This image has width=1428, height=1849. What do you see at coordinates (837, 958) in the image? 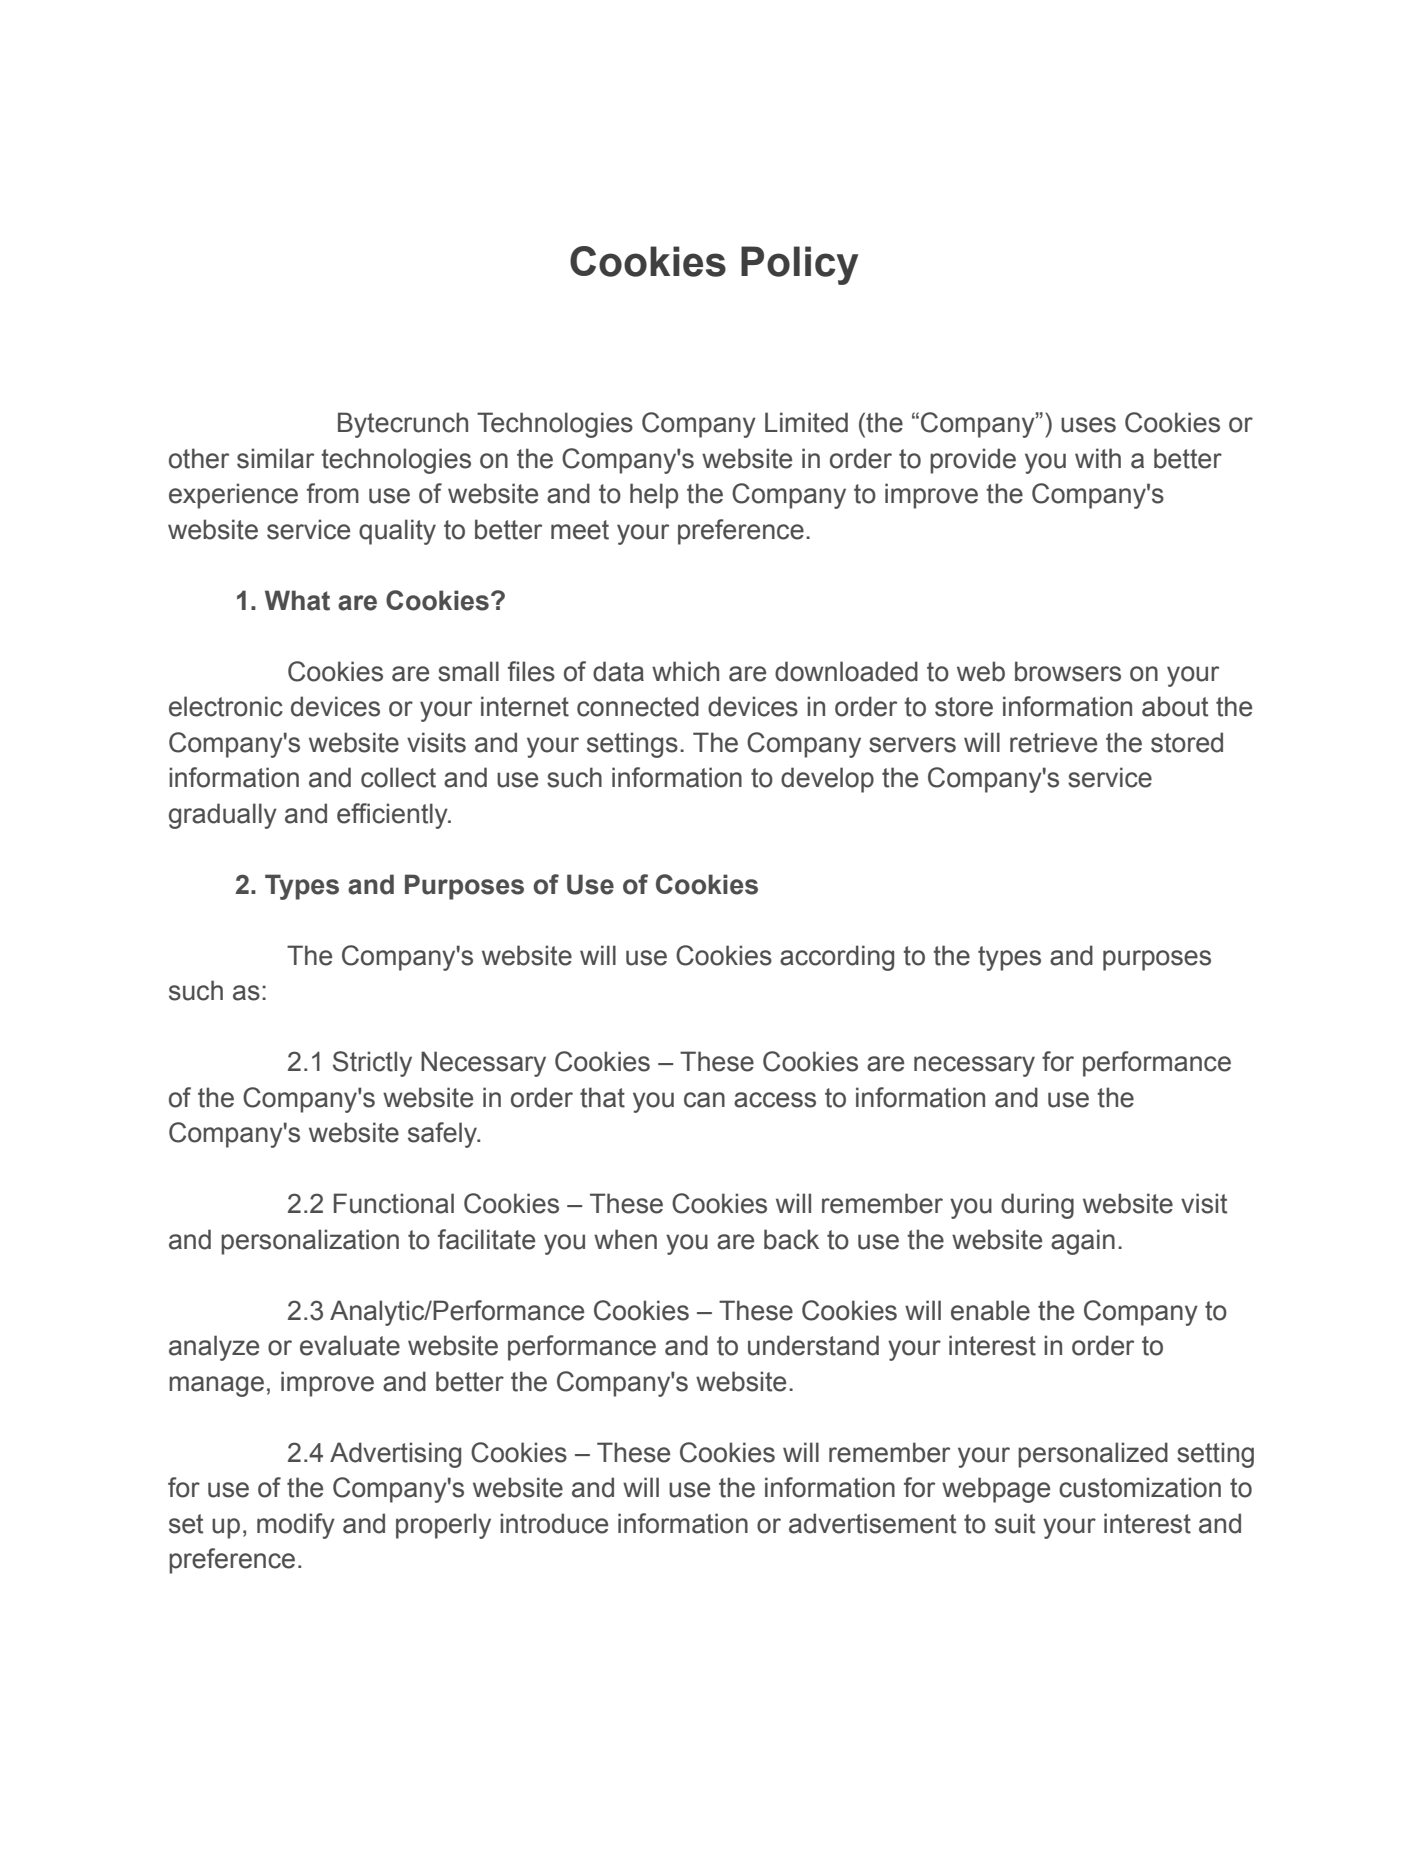
I see `according` at bounding box center [837, 958].
